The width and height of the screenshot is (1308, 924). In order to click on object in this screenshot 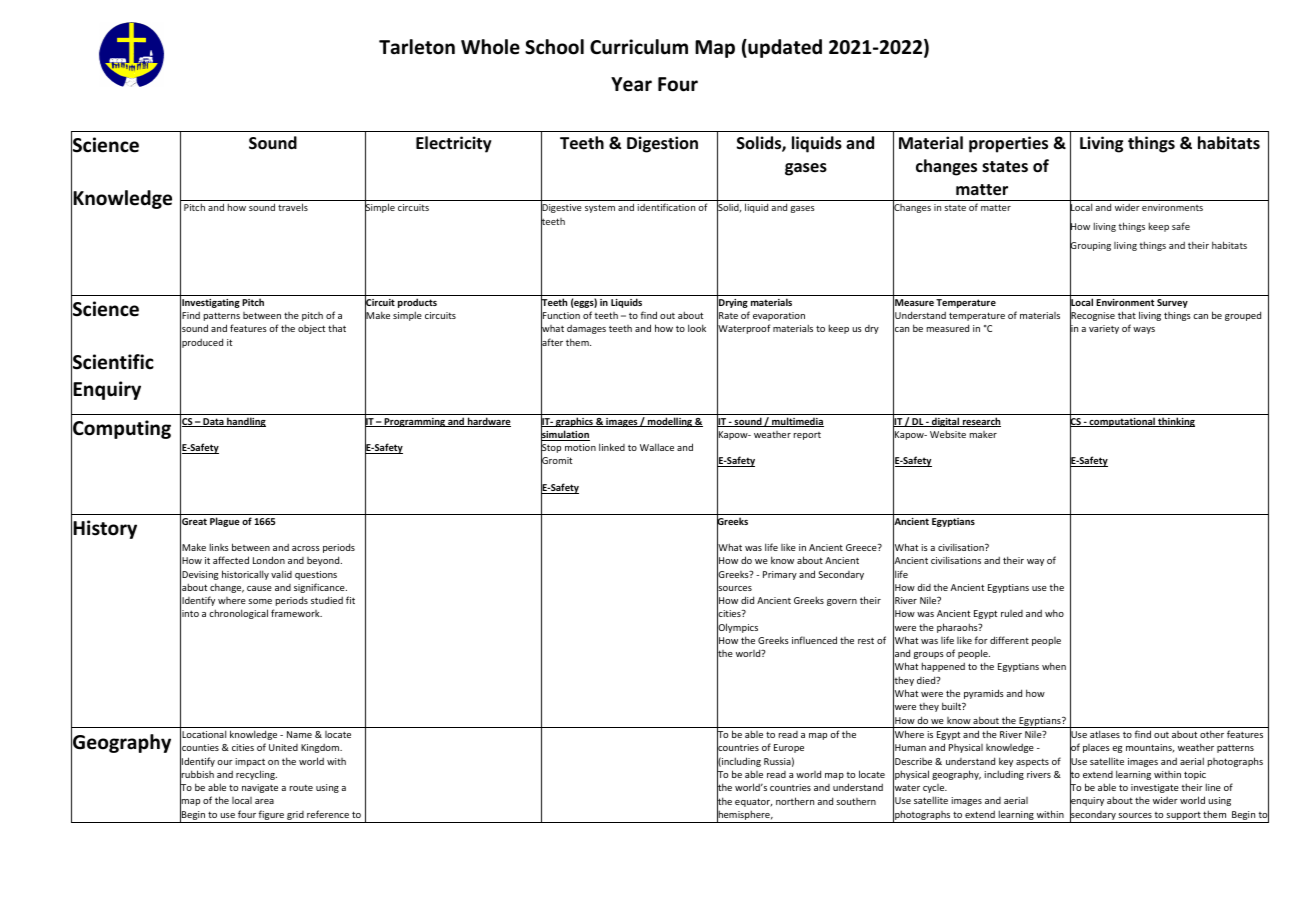, I will do `click(311, 329)`.
